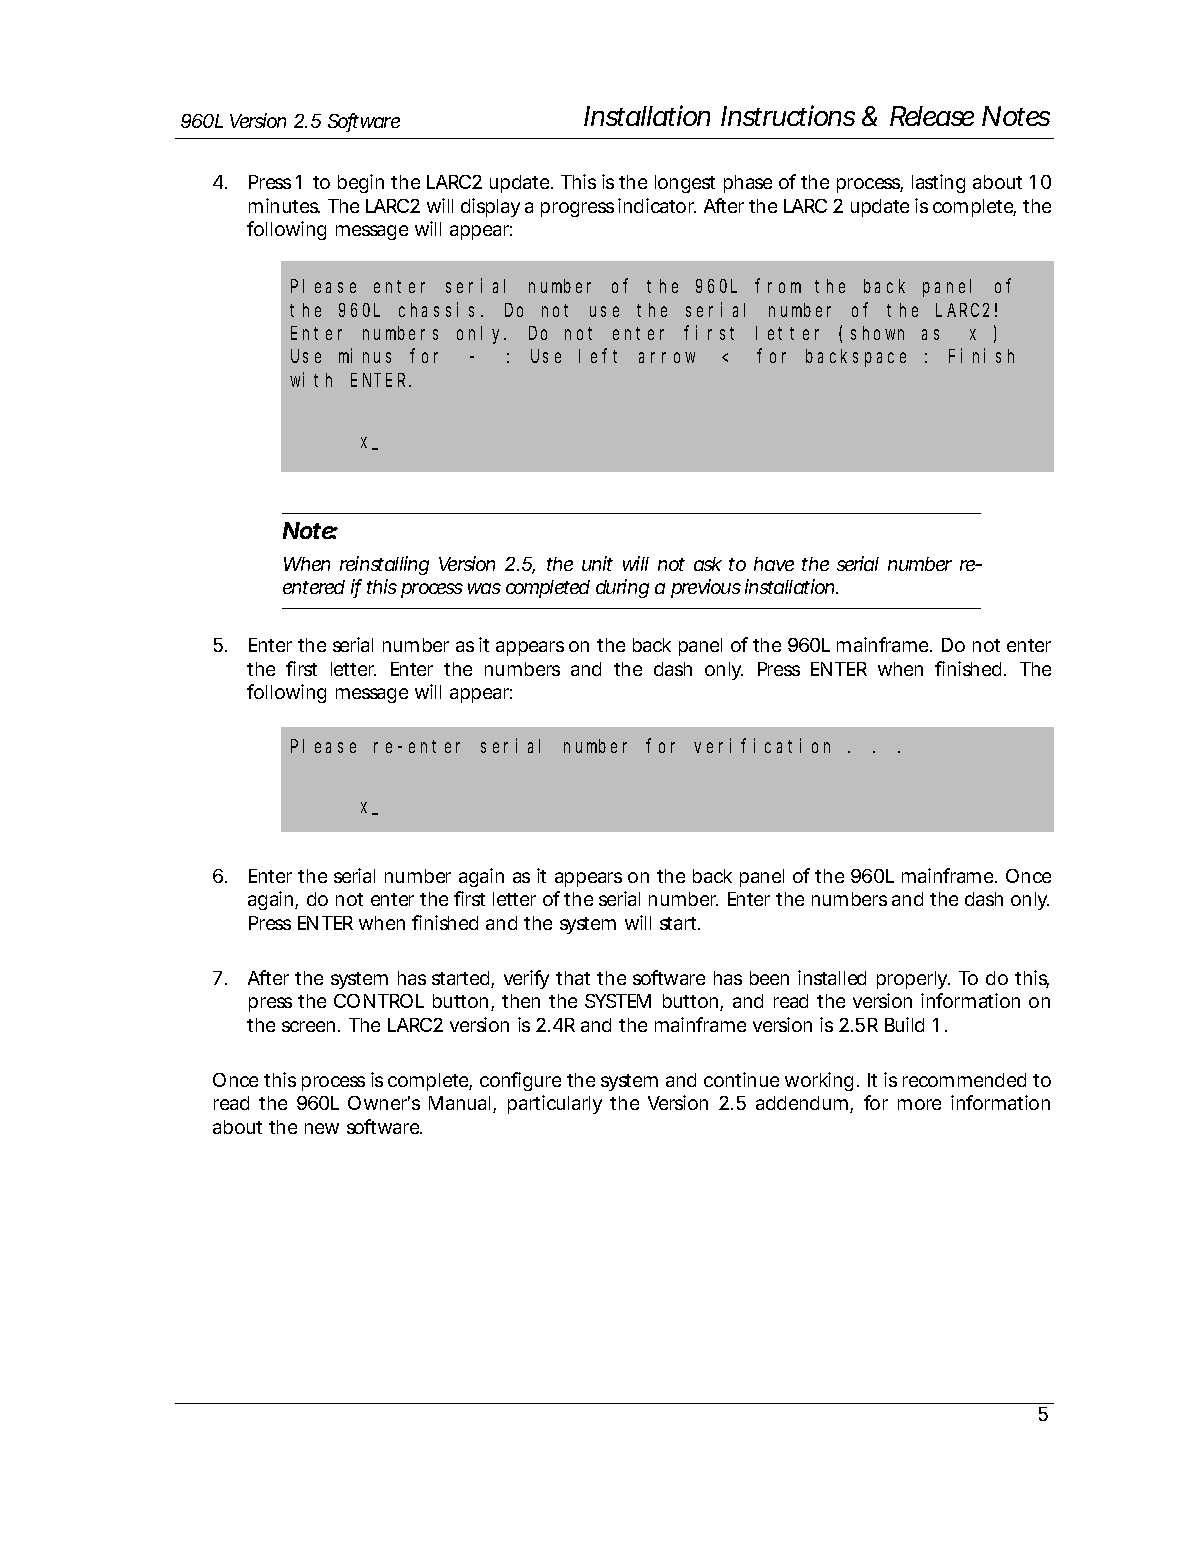 This screenshot has width=1194, height=1545. What do you see at coordinates (322, 1128) in the screenshot?
I see `new` at bounding box center [322, 1128].
